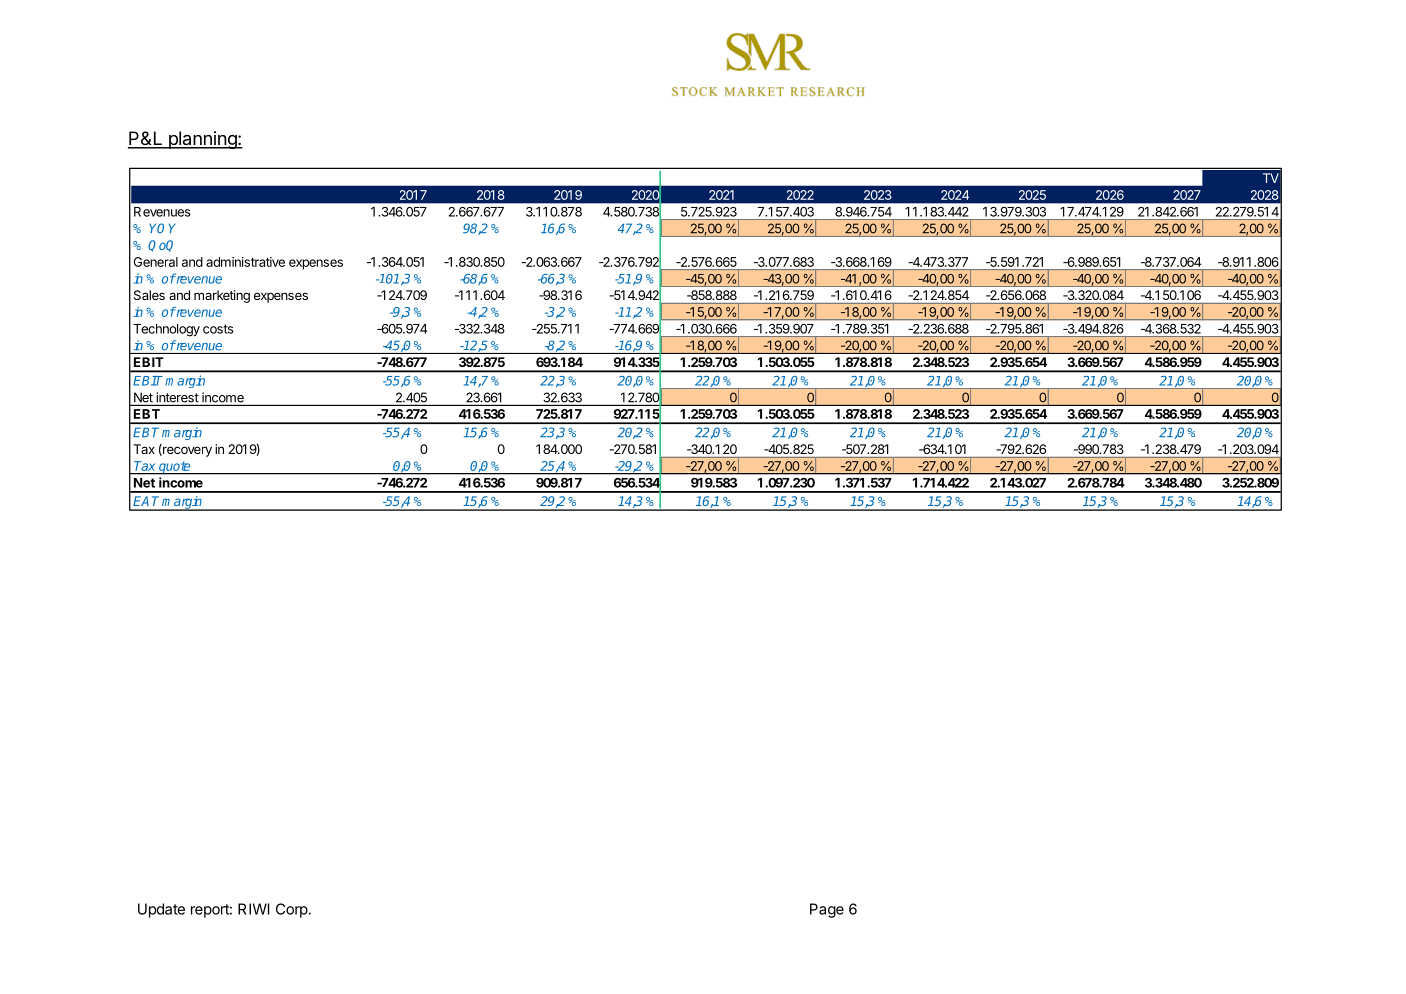 The image size is (1406, 994). I want to click on Update, so click(161, 910).
